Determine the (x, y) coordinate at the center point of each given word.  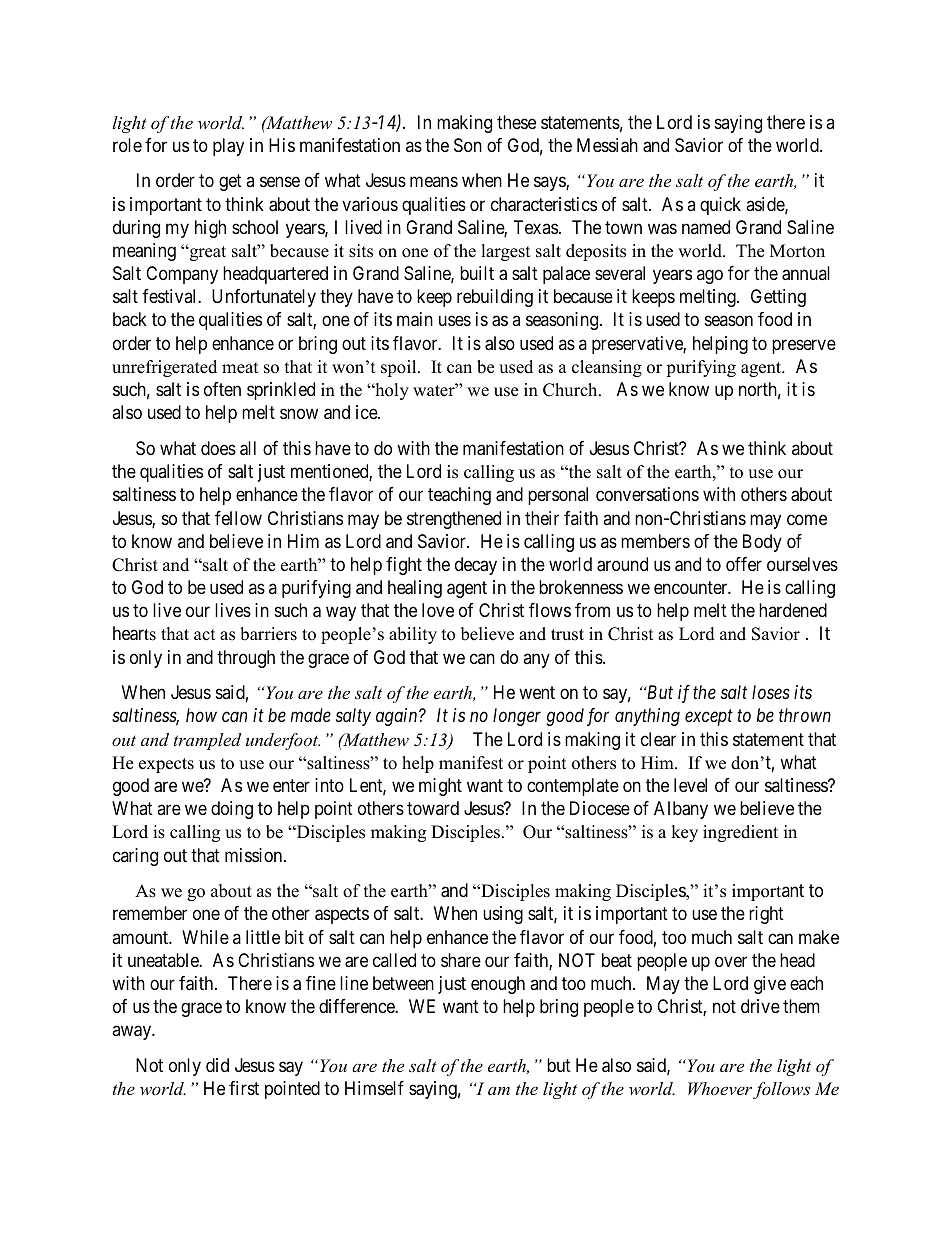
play (228, 147)
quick (720, 206)
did (217, 1065)
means (434, 182)
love (438, 610)
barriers (268, 634)
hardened (793, 610)
